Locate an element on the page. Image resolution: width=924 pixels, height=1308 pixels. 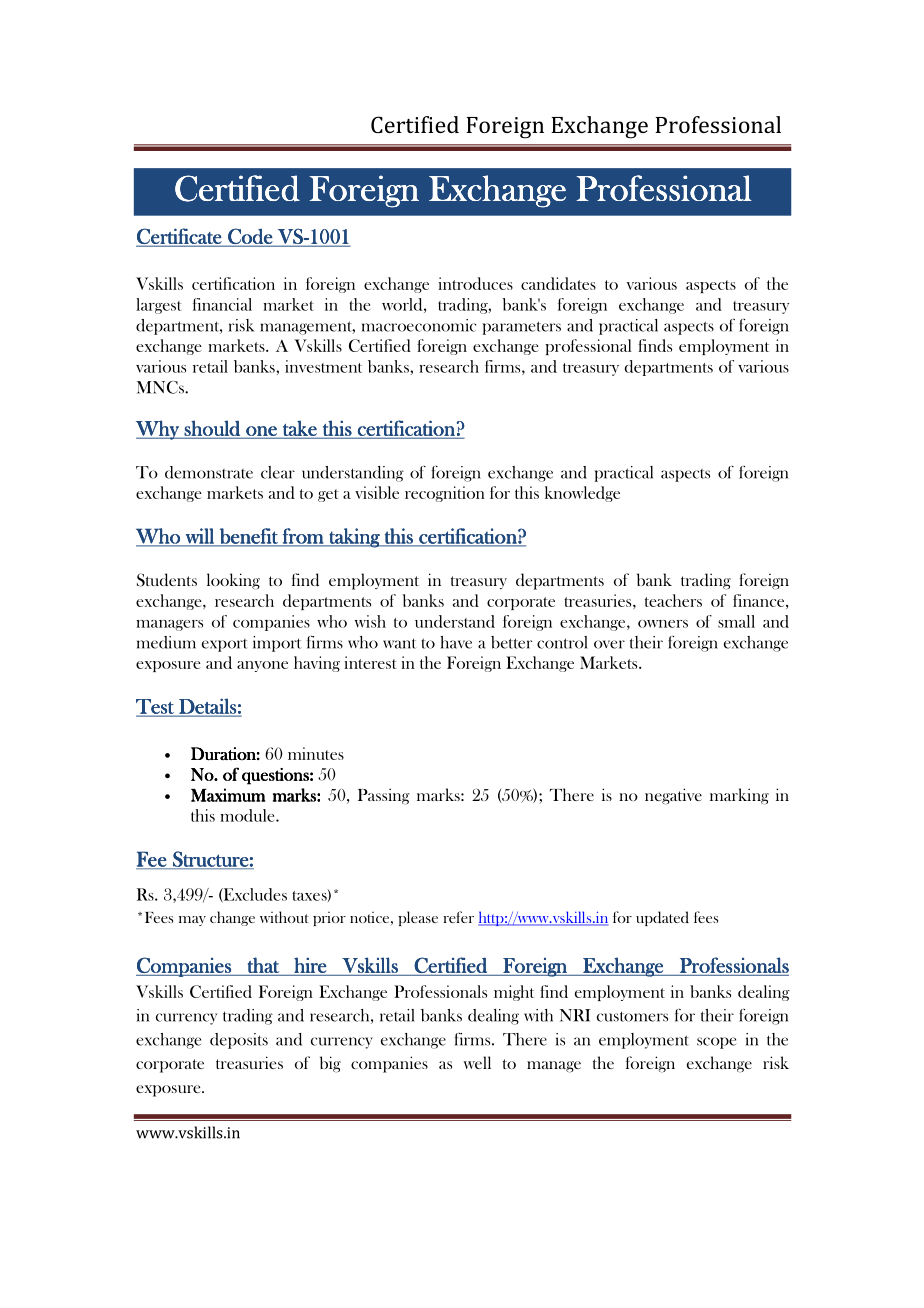
financial is located at coordinates (222, 304).
